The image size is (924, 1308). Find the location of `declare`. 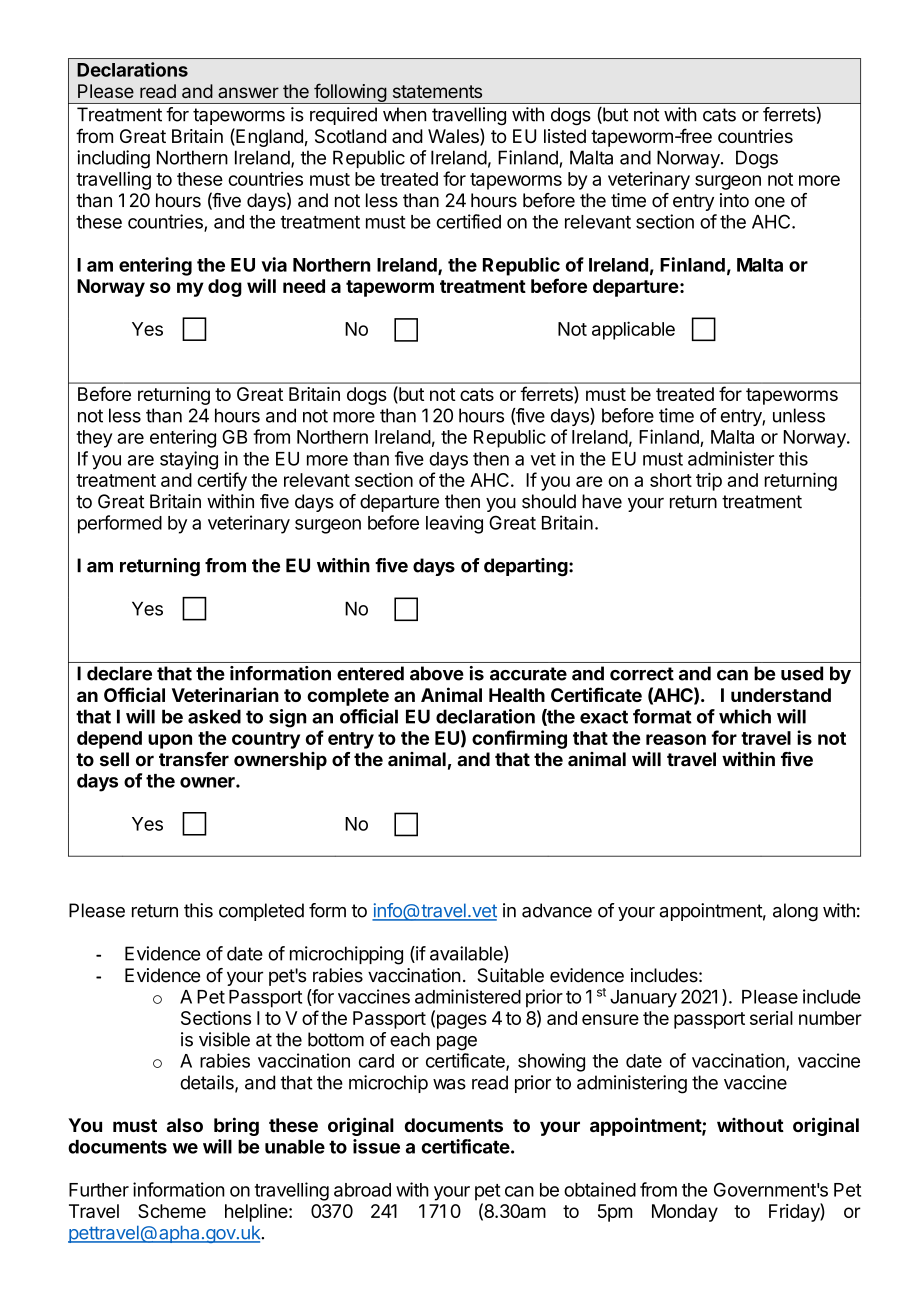

declare is located at coordinates (119, 673).
